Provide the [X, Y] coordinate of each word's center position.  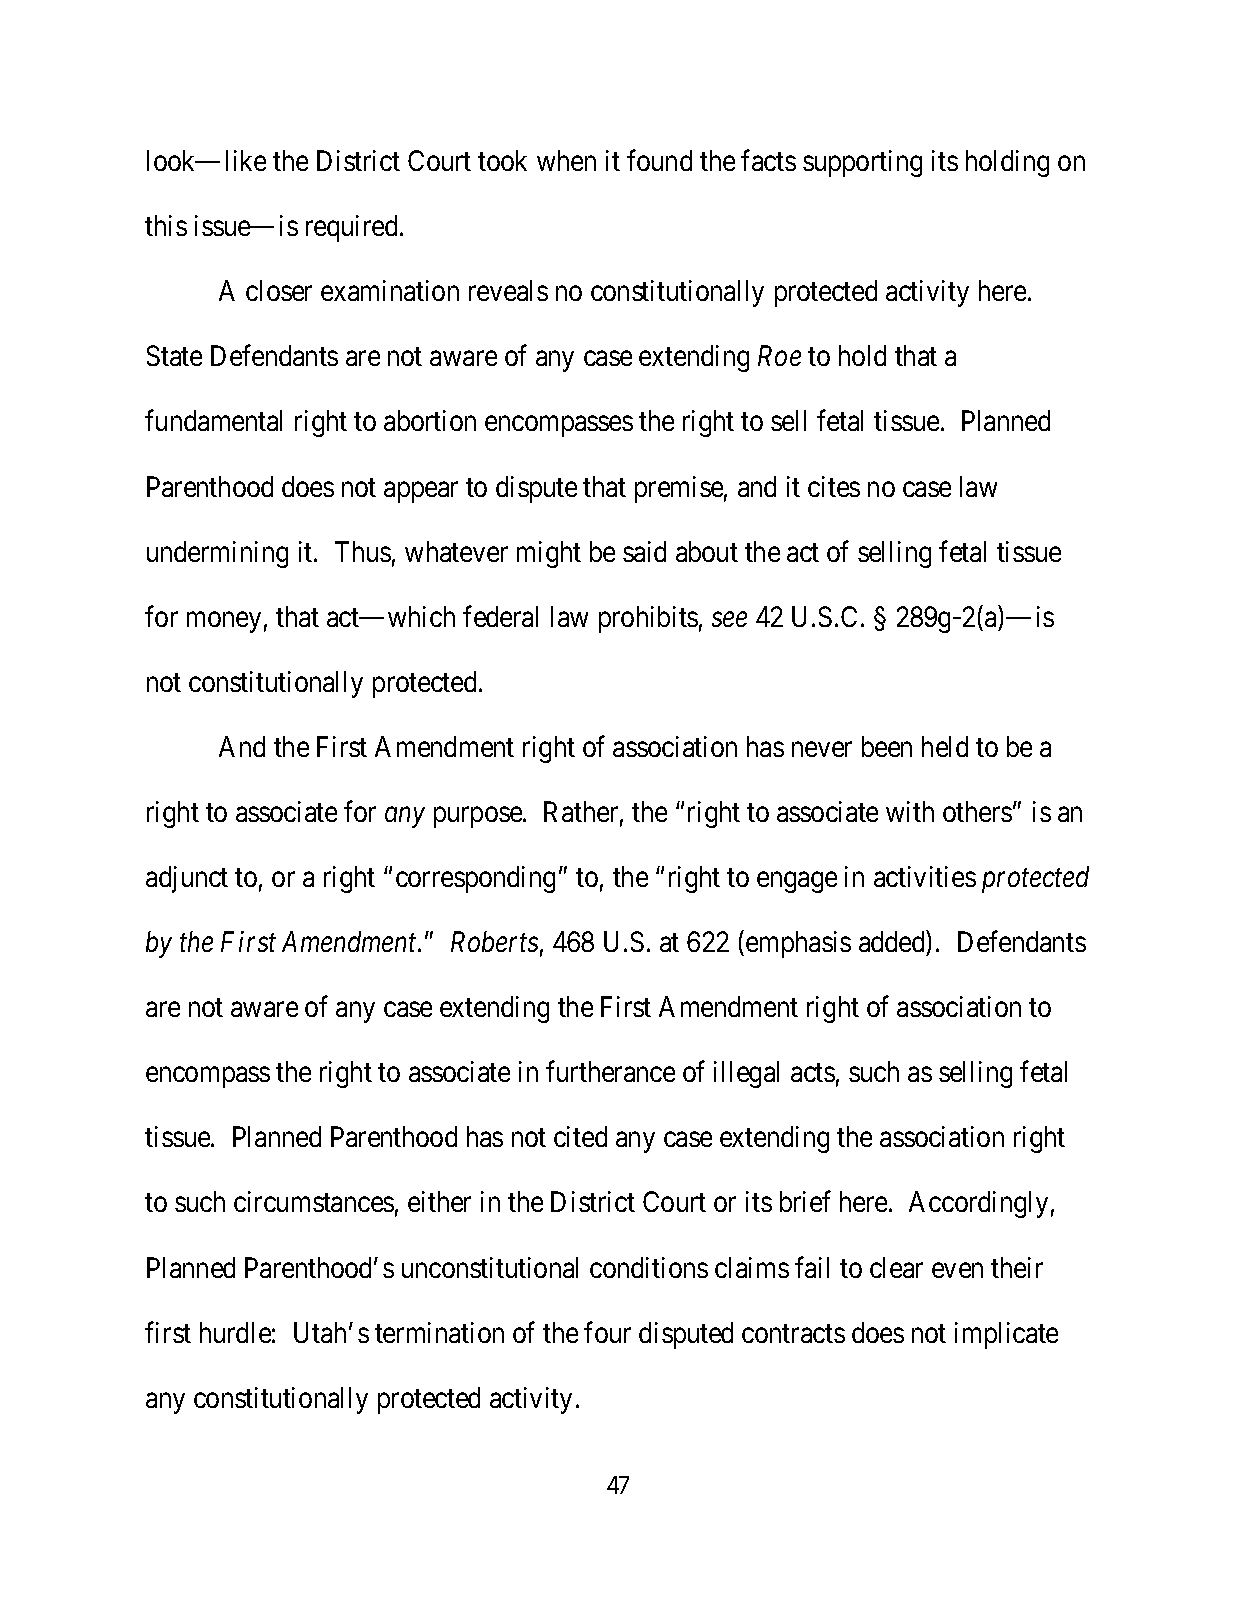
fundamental [213, 420]
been [887, 746]
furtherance [610, 1071]
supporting [862, 163]
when [566, 160]
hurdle [235, 1332]
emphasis [798, 944]
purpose [479, 817]
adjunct [187, 879]
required [353, 228]
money [224, 622]
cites [834, 486]
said [644, 551]
